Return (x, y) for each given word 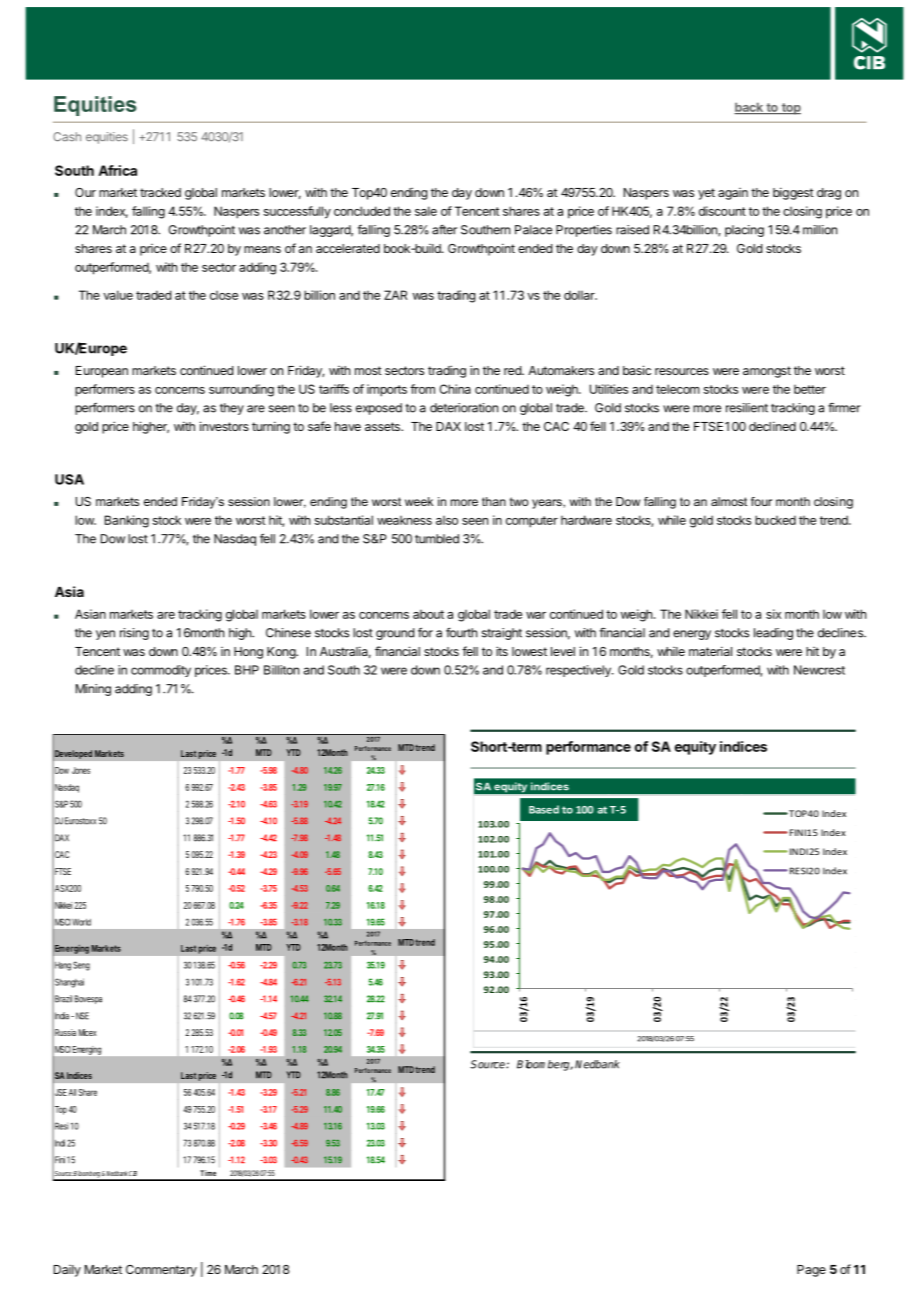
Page (811, 1271)
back (749, 108)
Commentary (161, 1271)
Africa (117, 170)
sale (426, 211)
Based (544, 809)
